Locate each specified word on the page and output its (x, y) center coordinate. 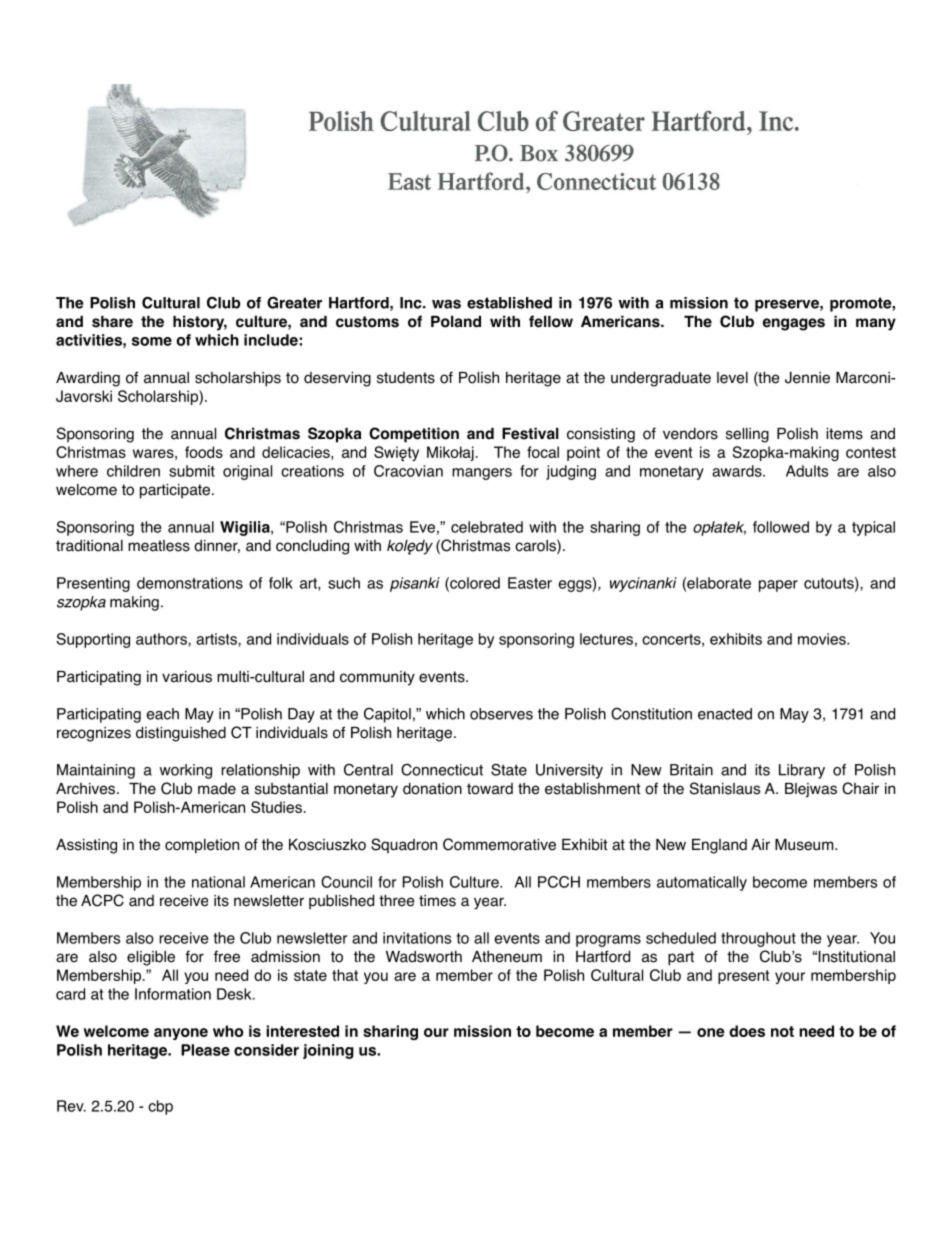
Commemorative (499, 844)
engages (794, 324)
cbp (160, 1107)
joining (328, 1051)
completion (202, 846)
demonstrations (190, 583)
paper (778, 586)
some (152, 341)
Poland (456, 321)
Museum (805, 845)
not (782, 1031)
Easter (530, 583)
